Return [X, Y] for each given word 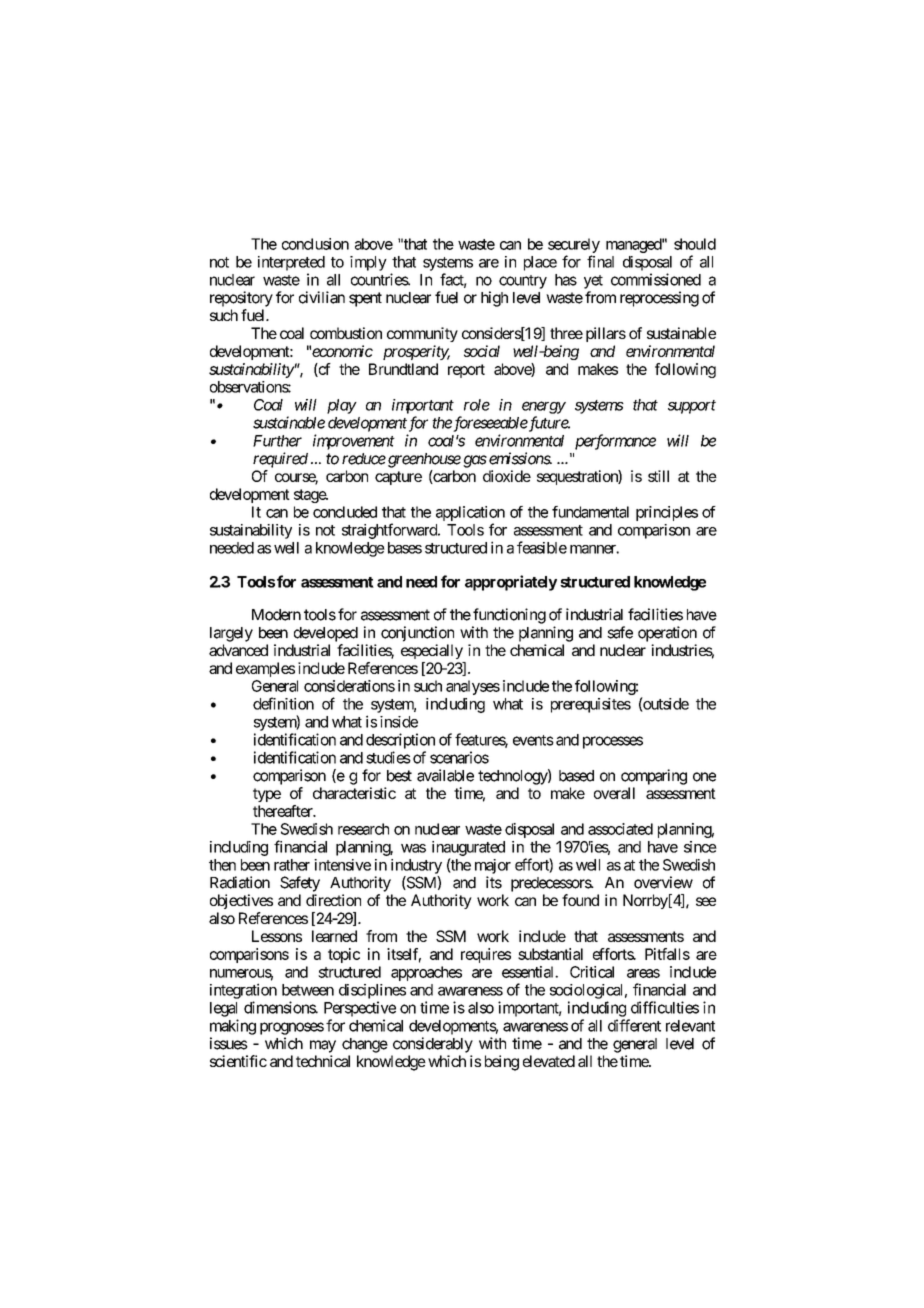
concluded [345, 512]
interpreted [291, 263]
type [267, 795]
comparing [654, 777]
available [445, 775]
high [494, 299]
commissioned [656, 279]
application [470, 513]
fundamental [590, 512]
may [323, 1046]
